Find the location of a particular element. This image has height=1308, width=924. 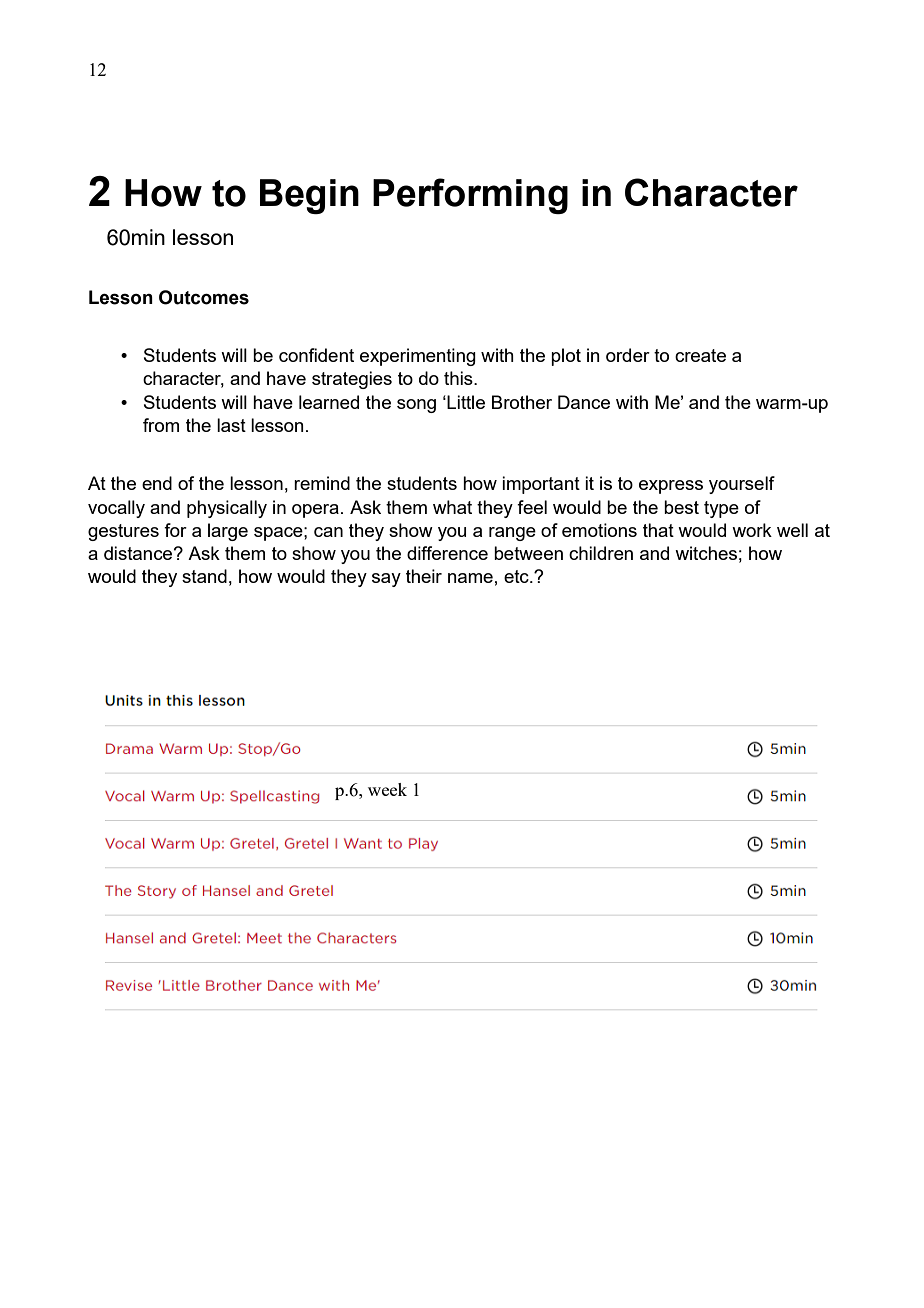

create is located at coordinates (700, 355).
